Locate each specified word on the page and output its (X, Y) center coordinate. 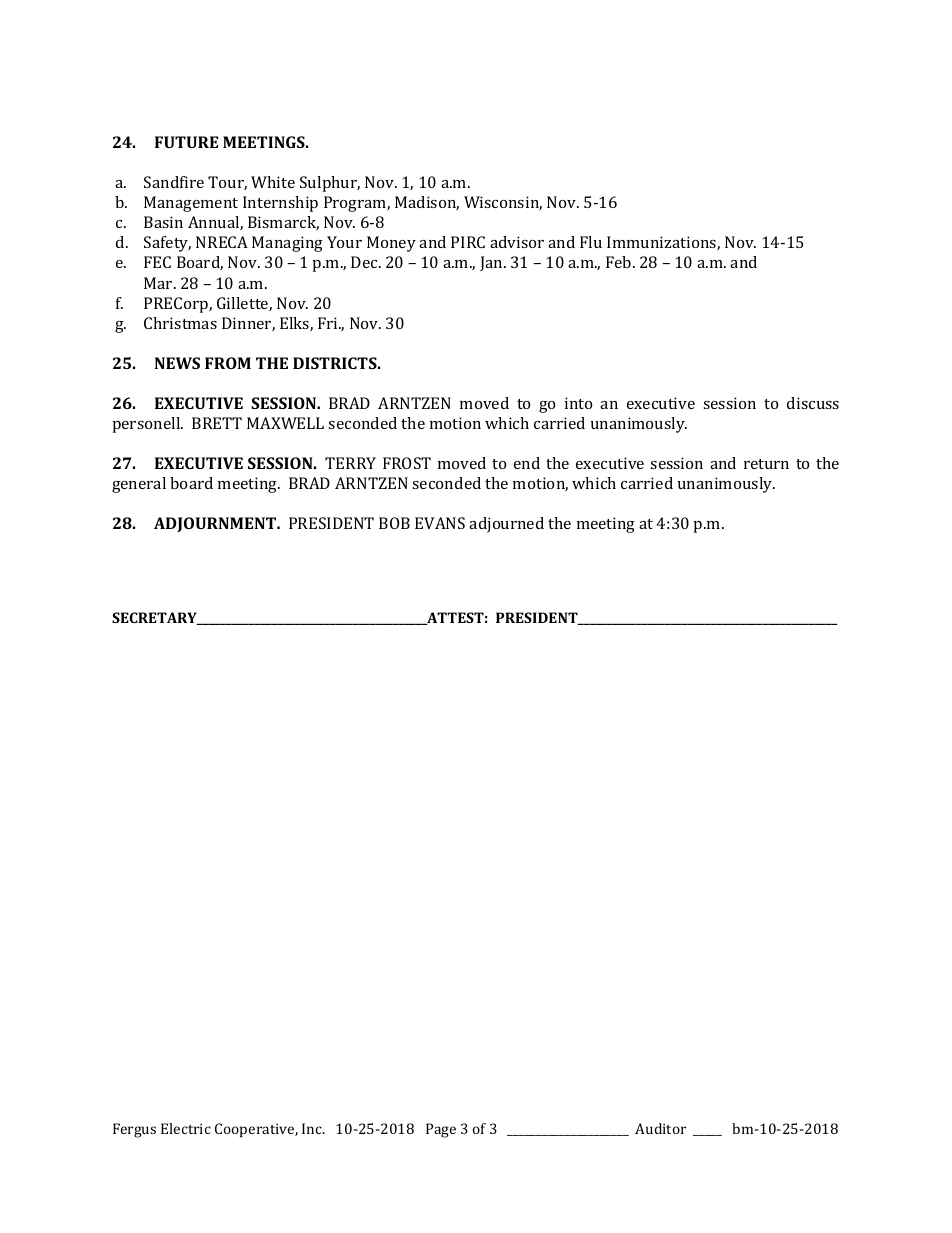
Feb (620, 262)
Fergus (134, 1130)
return (766, 464)
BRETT (217, 423)
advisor (517, 242)
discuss (813, 403)
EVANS (440, 523)
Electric (186, 1128)
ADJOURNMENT (216, 524)
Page (441, 1130)
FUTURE (186, 142)
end (527, 463)
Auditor (660, 1128)
